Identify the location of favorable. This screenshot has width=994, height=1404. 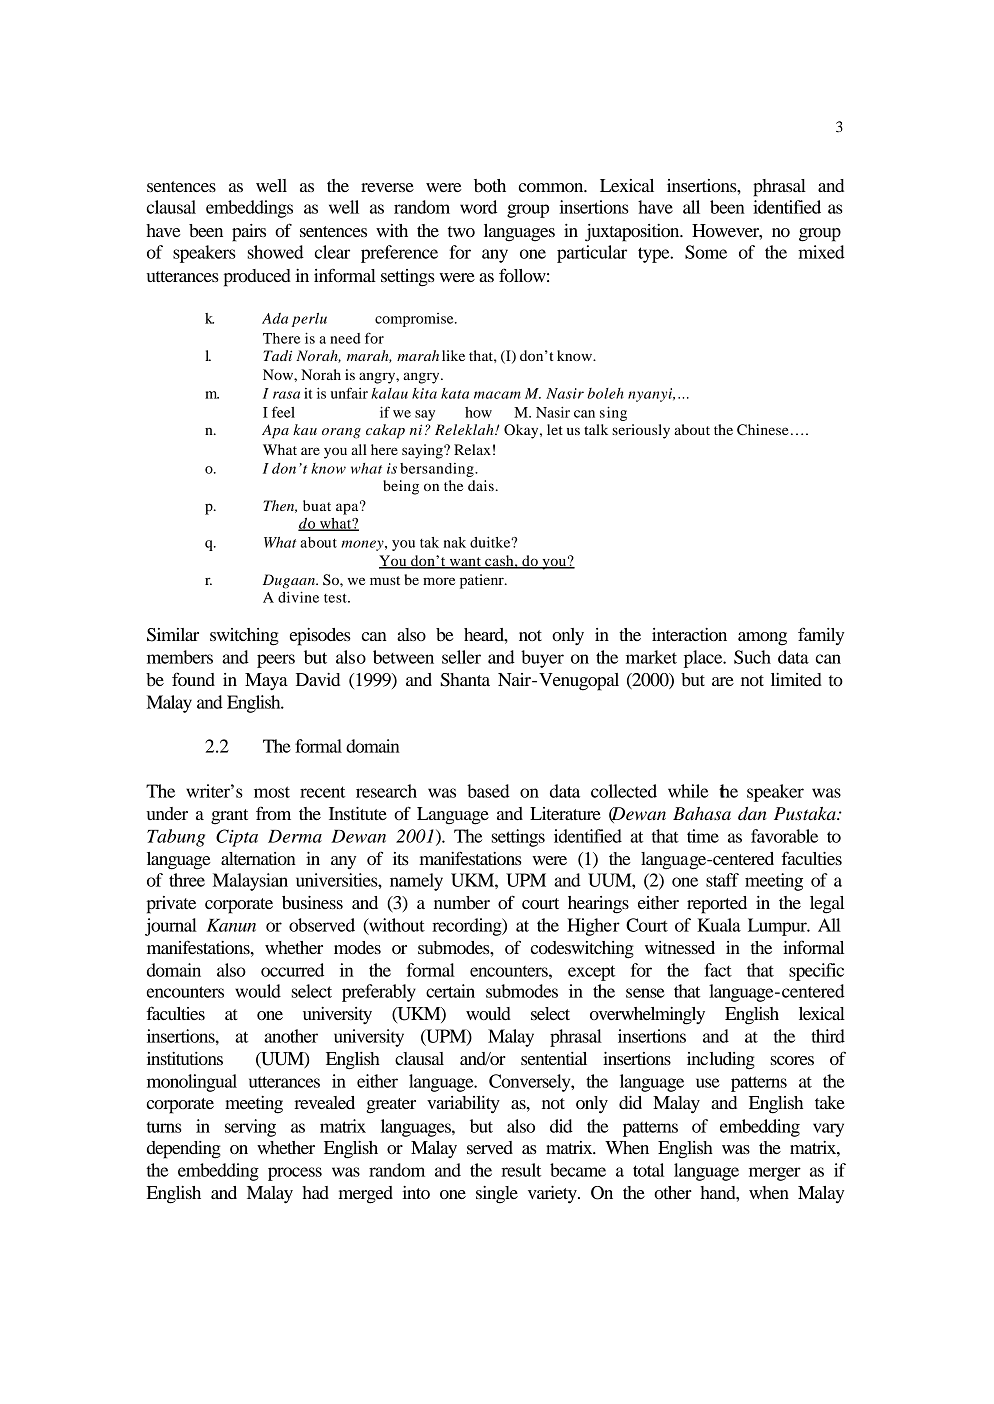
(784, 836).
